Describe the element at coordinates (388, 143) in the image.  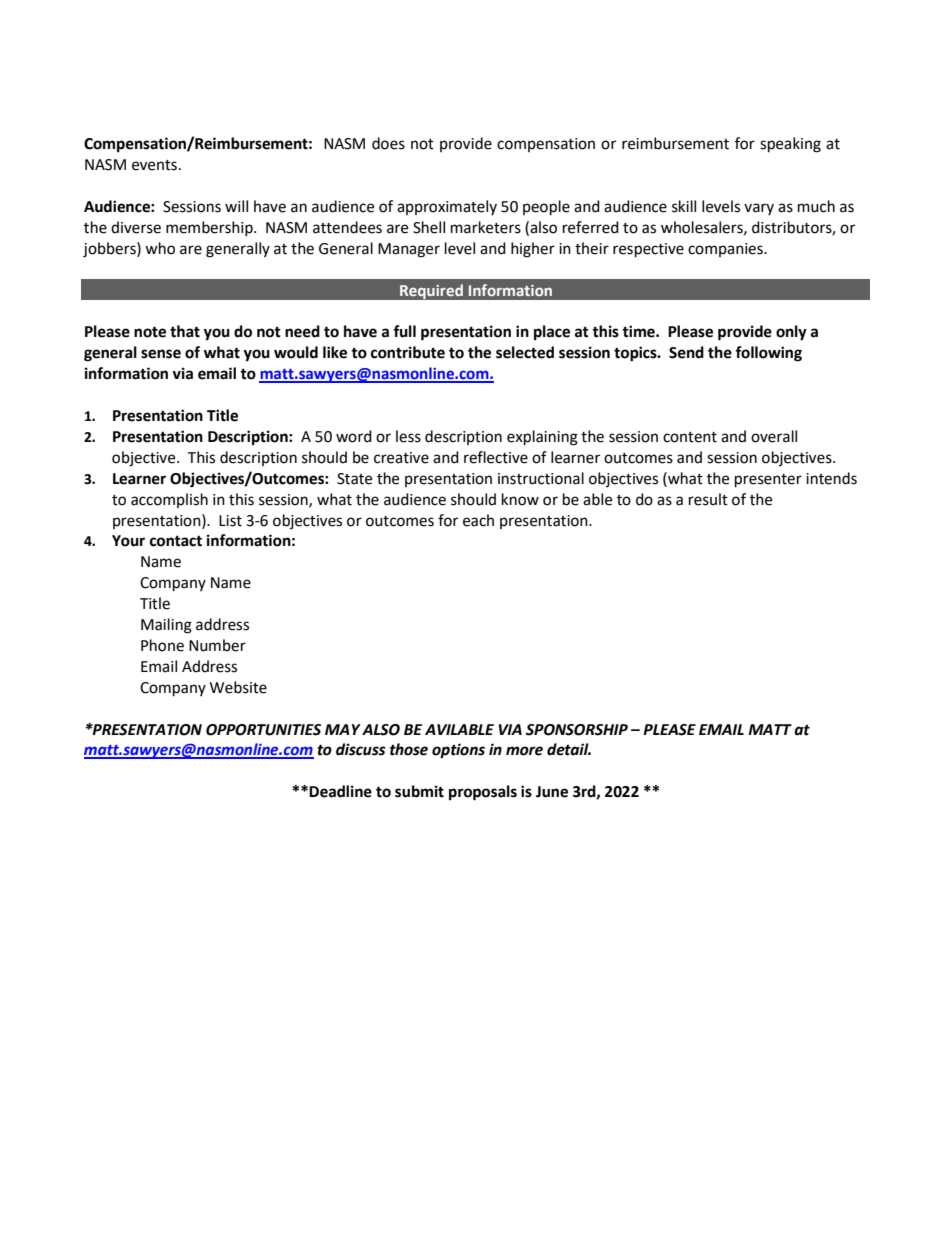
I see `does` at that location.
